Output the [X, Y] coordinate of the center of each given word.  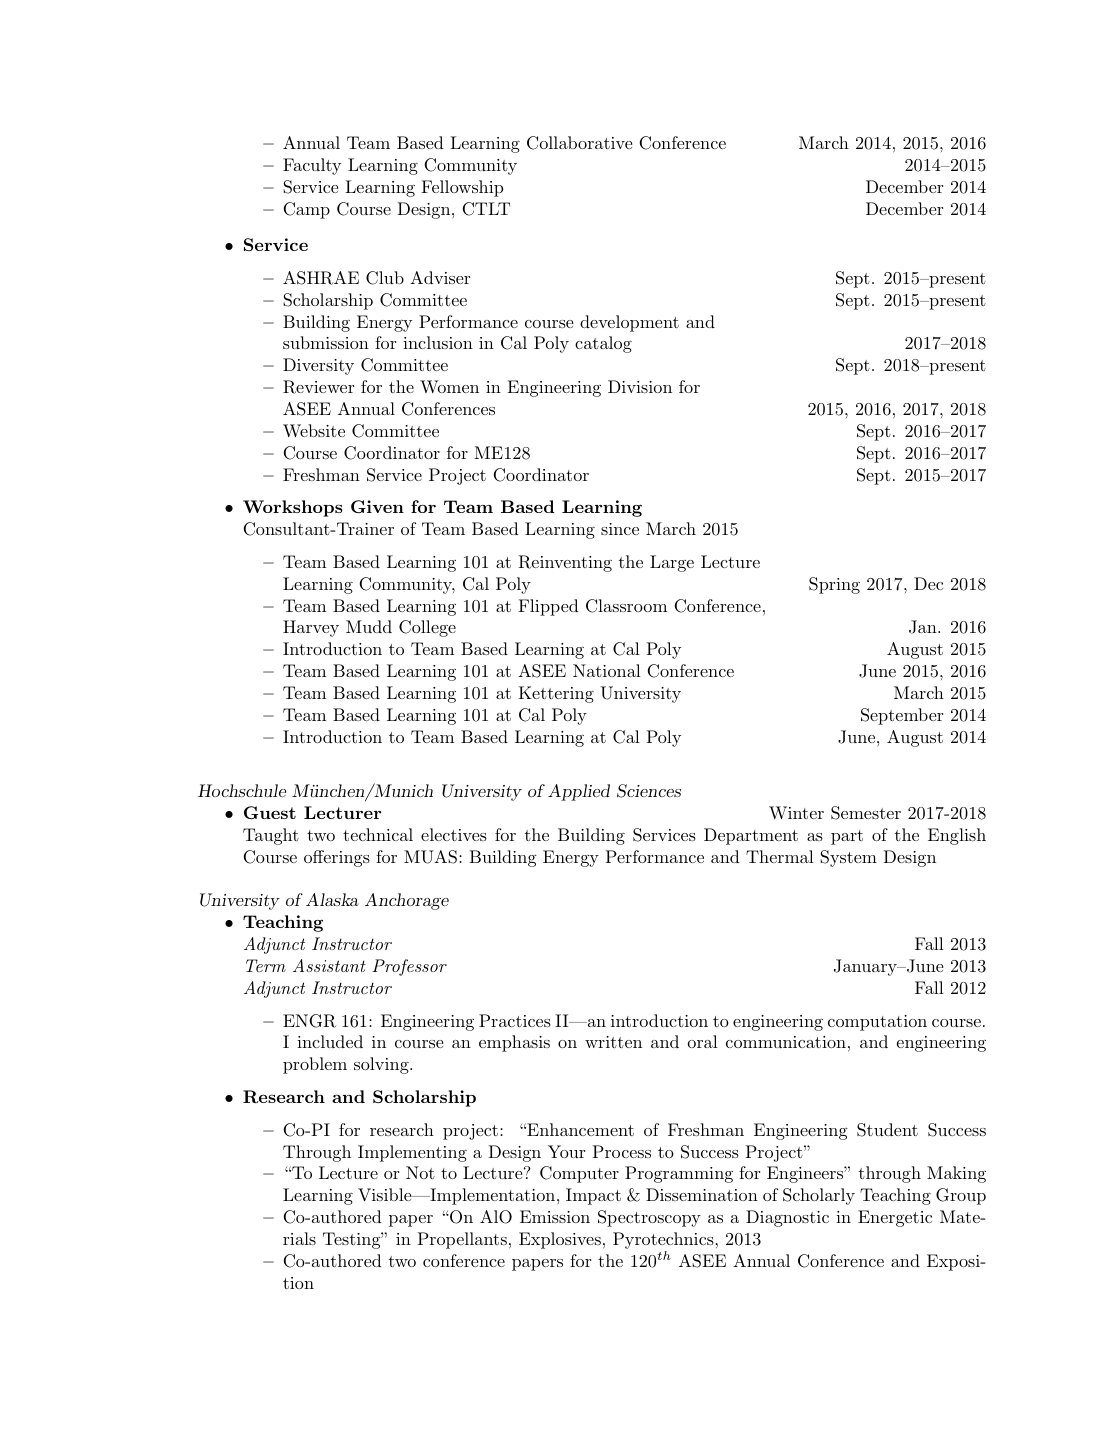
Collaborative [580, 143]
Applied [579, 792]
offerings [337, 858]
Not [420, 1172]
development [629, 323]
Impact [593, 1196]
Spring [834, 585]
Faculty [312, 166]
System [848, 858]
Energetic [895, 1218]
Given [377, 506]
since [620, 529]
